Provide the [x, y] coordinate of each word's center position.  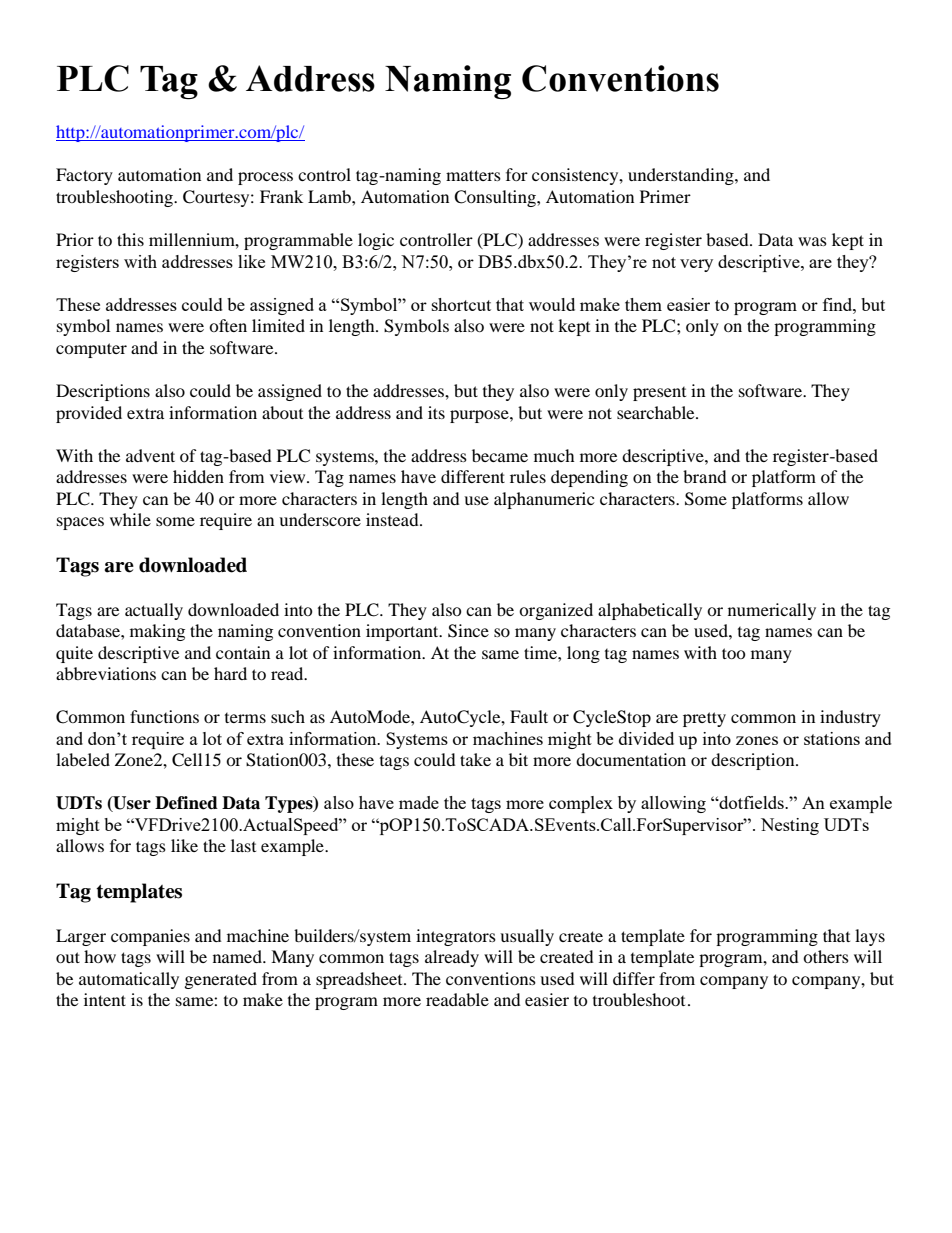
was [812, 241]
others [826, 956]
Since [468, 631]
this [130, 239]
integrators [456, 937]
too [734, 653]
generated [221, 980]
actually [154, 611]
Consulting [496, 198]
